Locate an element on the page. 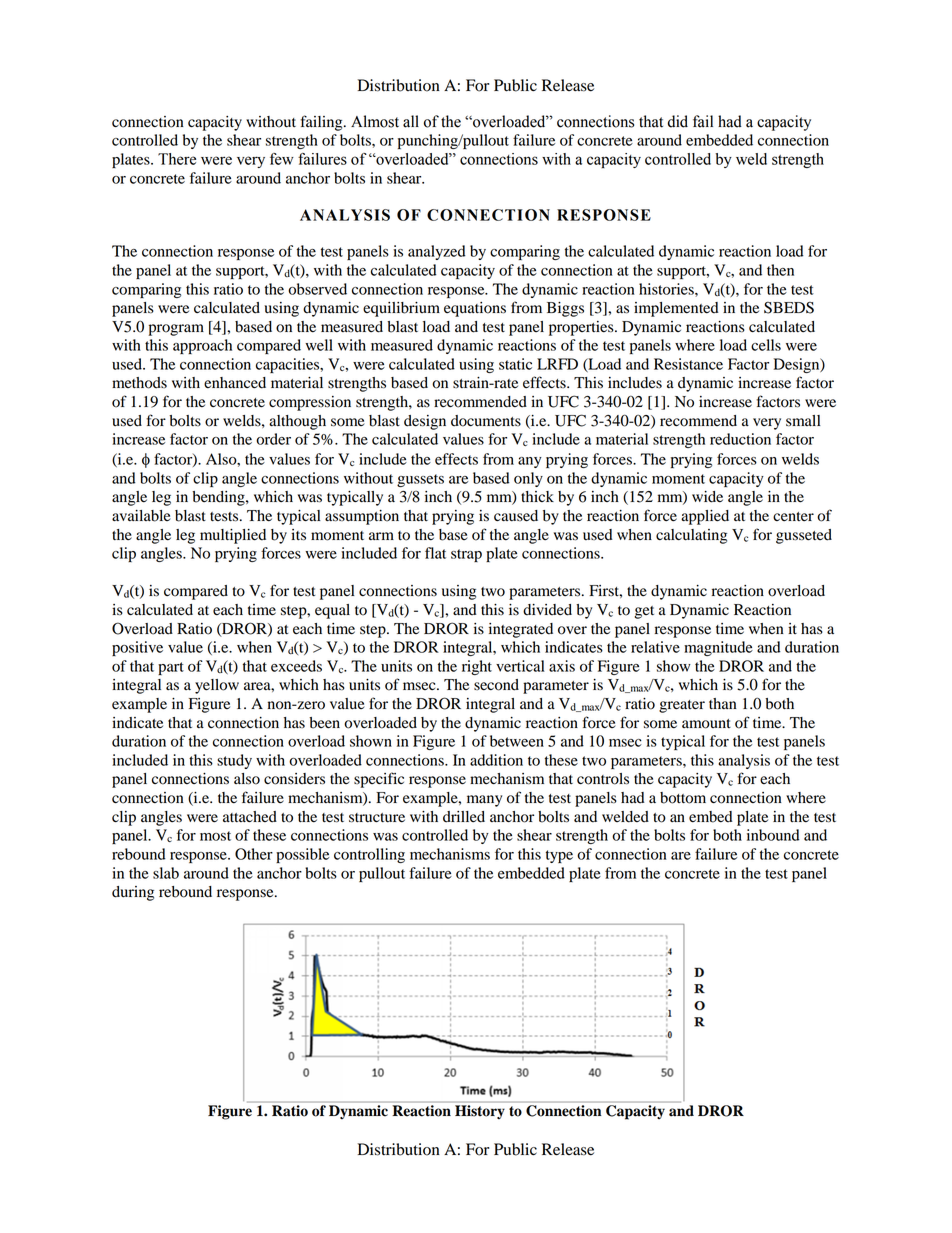 The width and height of the image is (952, 1233). study is located at coordinates (234, 761).
